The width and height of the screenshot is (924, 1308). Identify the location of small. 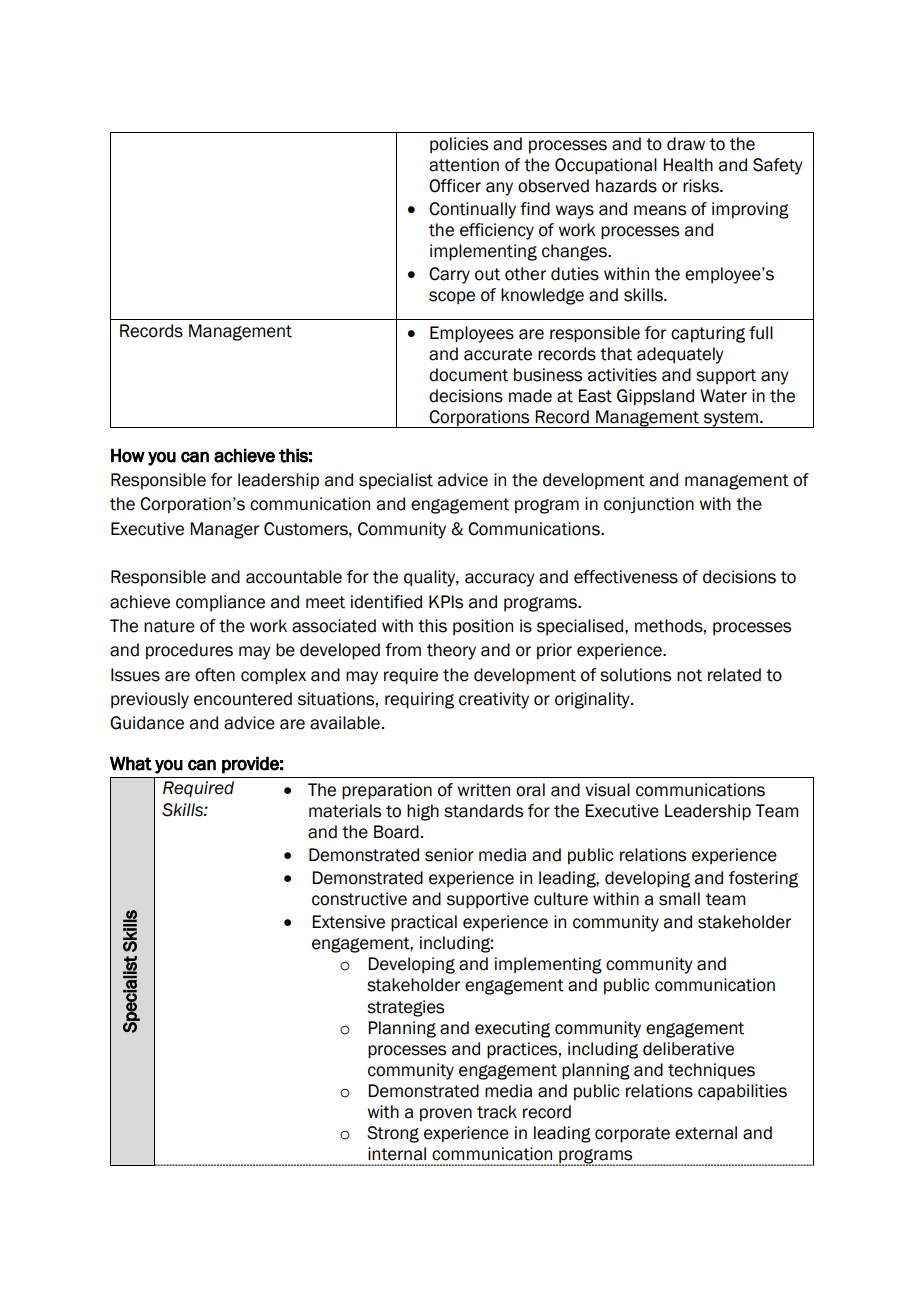
(679, 899).
